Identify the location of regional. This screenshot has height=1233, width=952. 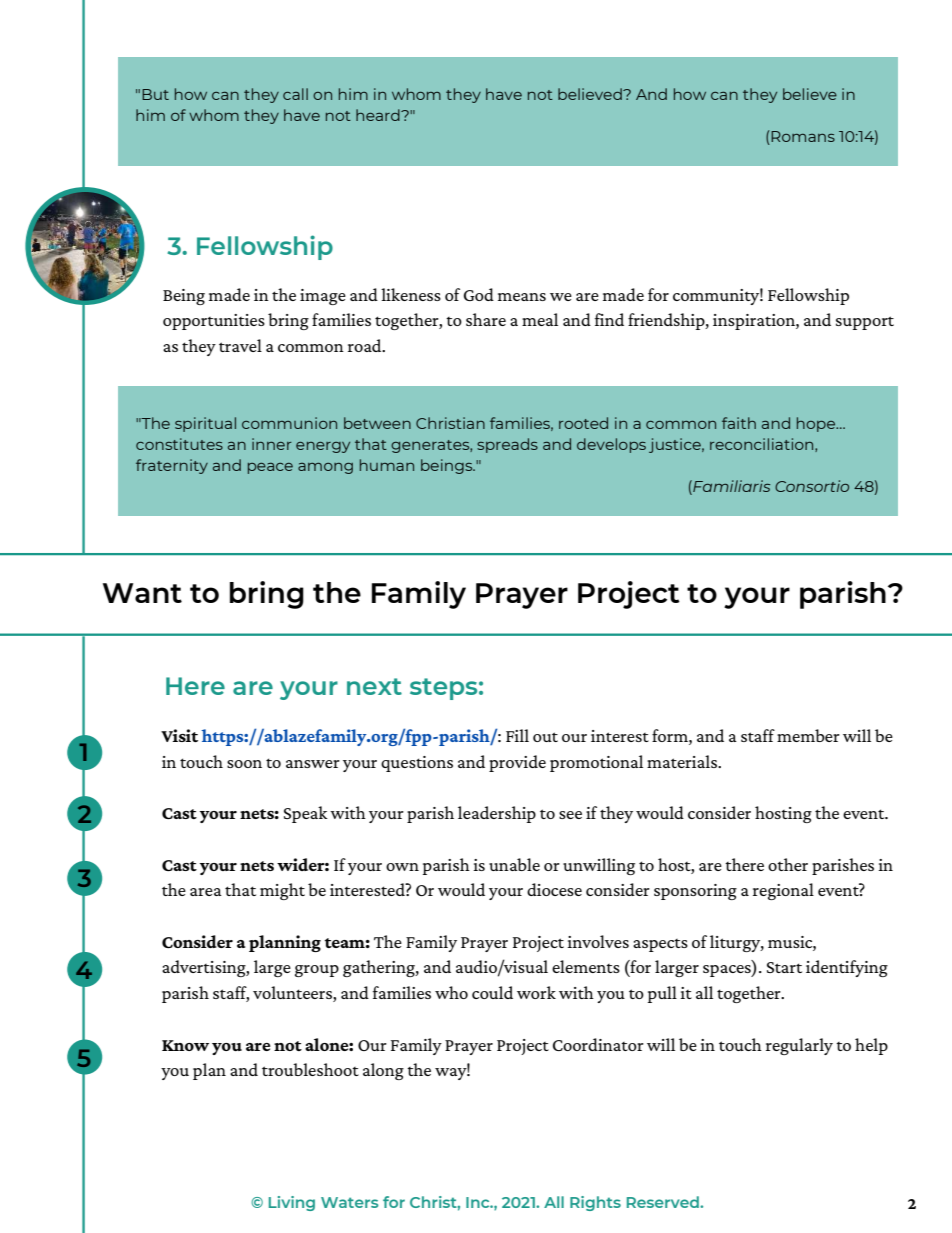
(783, 891).
